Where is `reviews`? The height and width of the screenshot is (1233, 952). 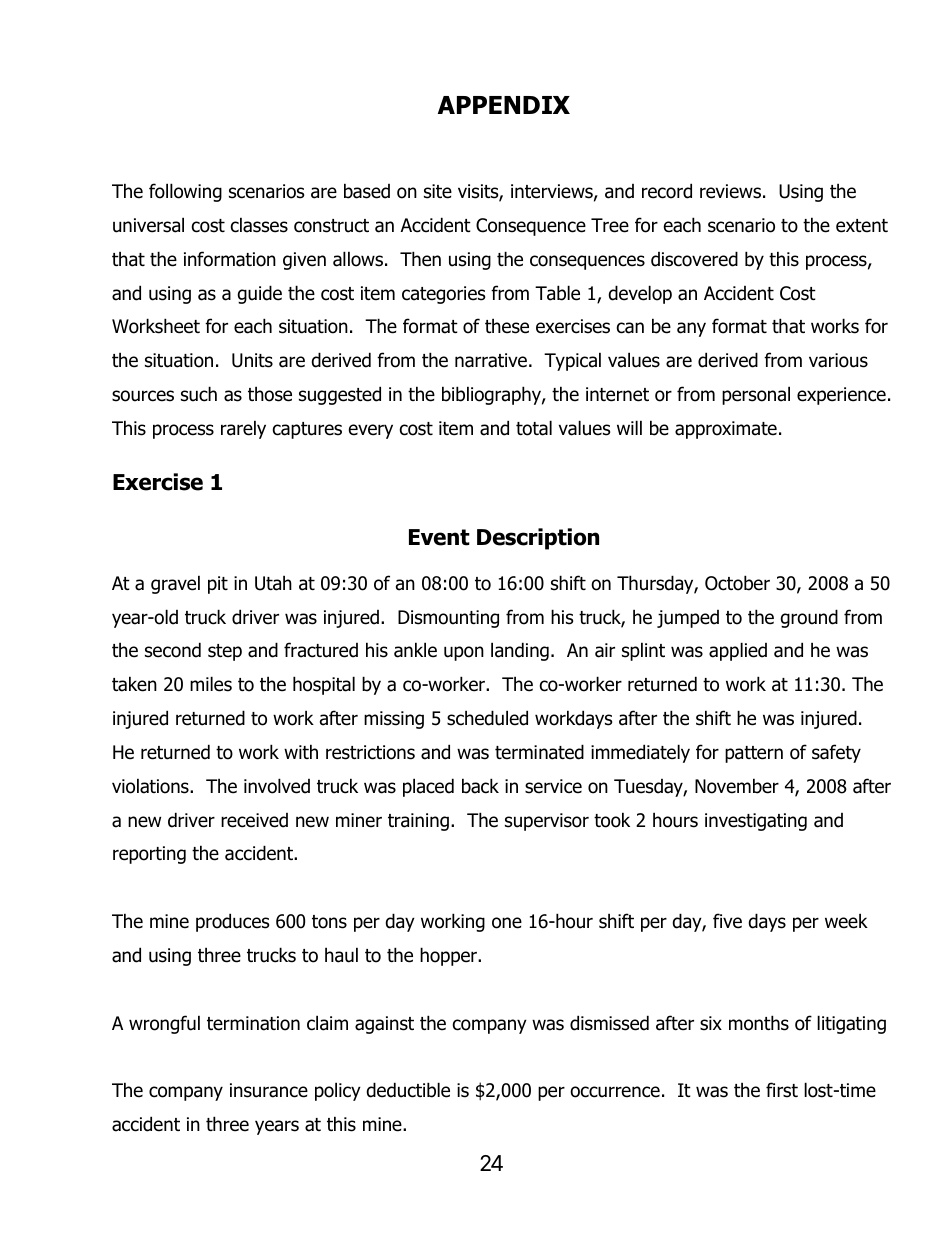 reviews is located at coordinates (730, 191).
